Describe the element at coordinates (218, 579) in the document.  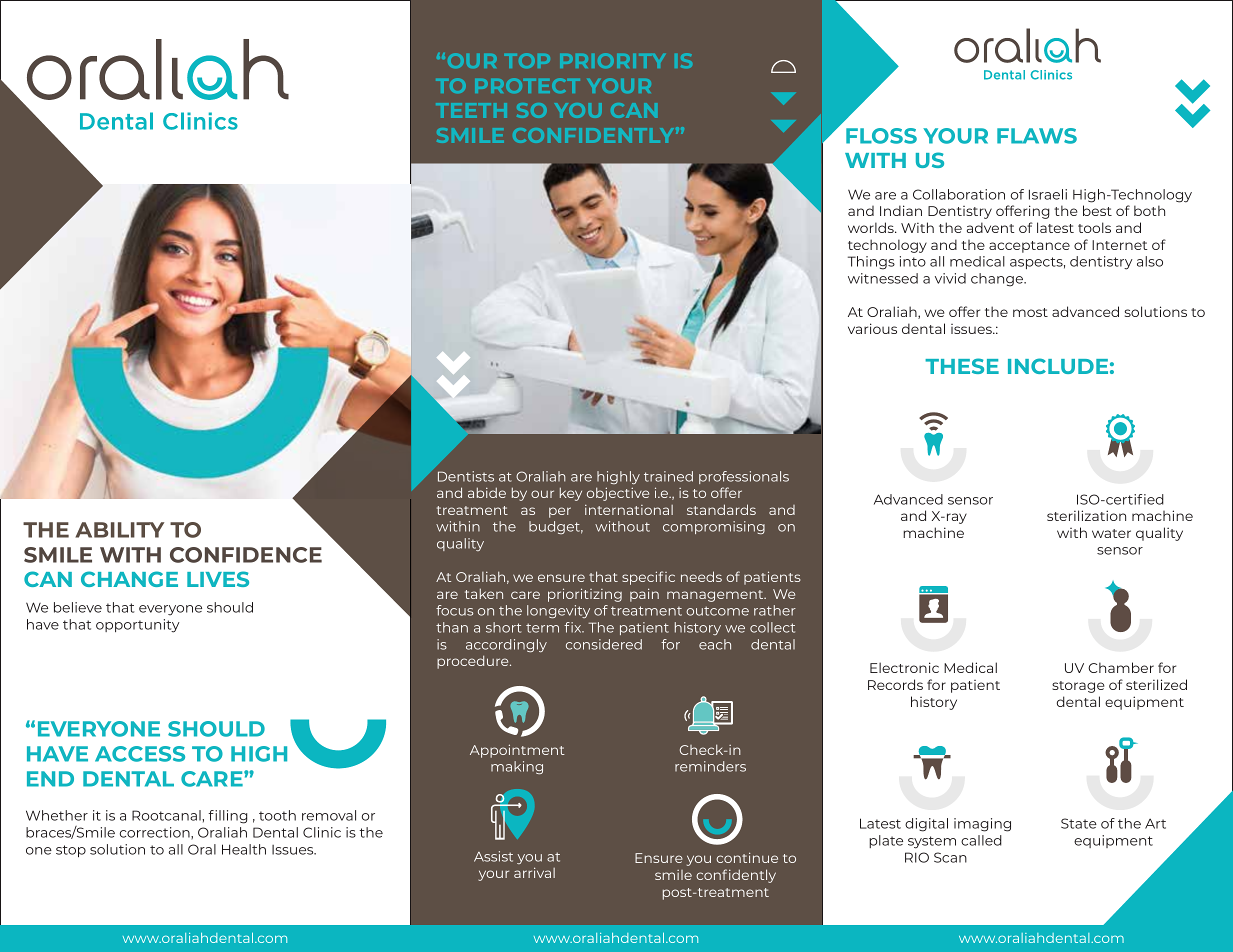
I see `LIVES` at that location.
